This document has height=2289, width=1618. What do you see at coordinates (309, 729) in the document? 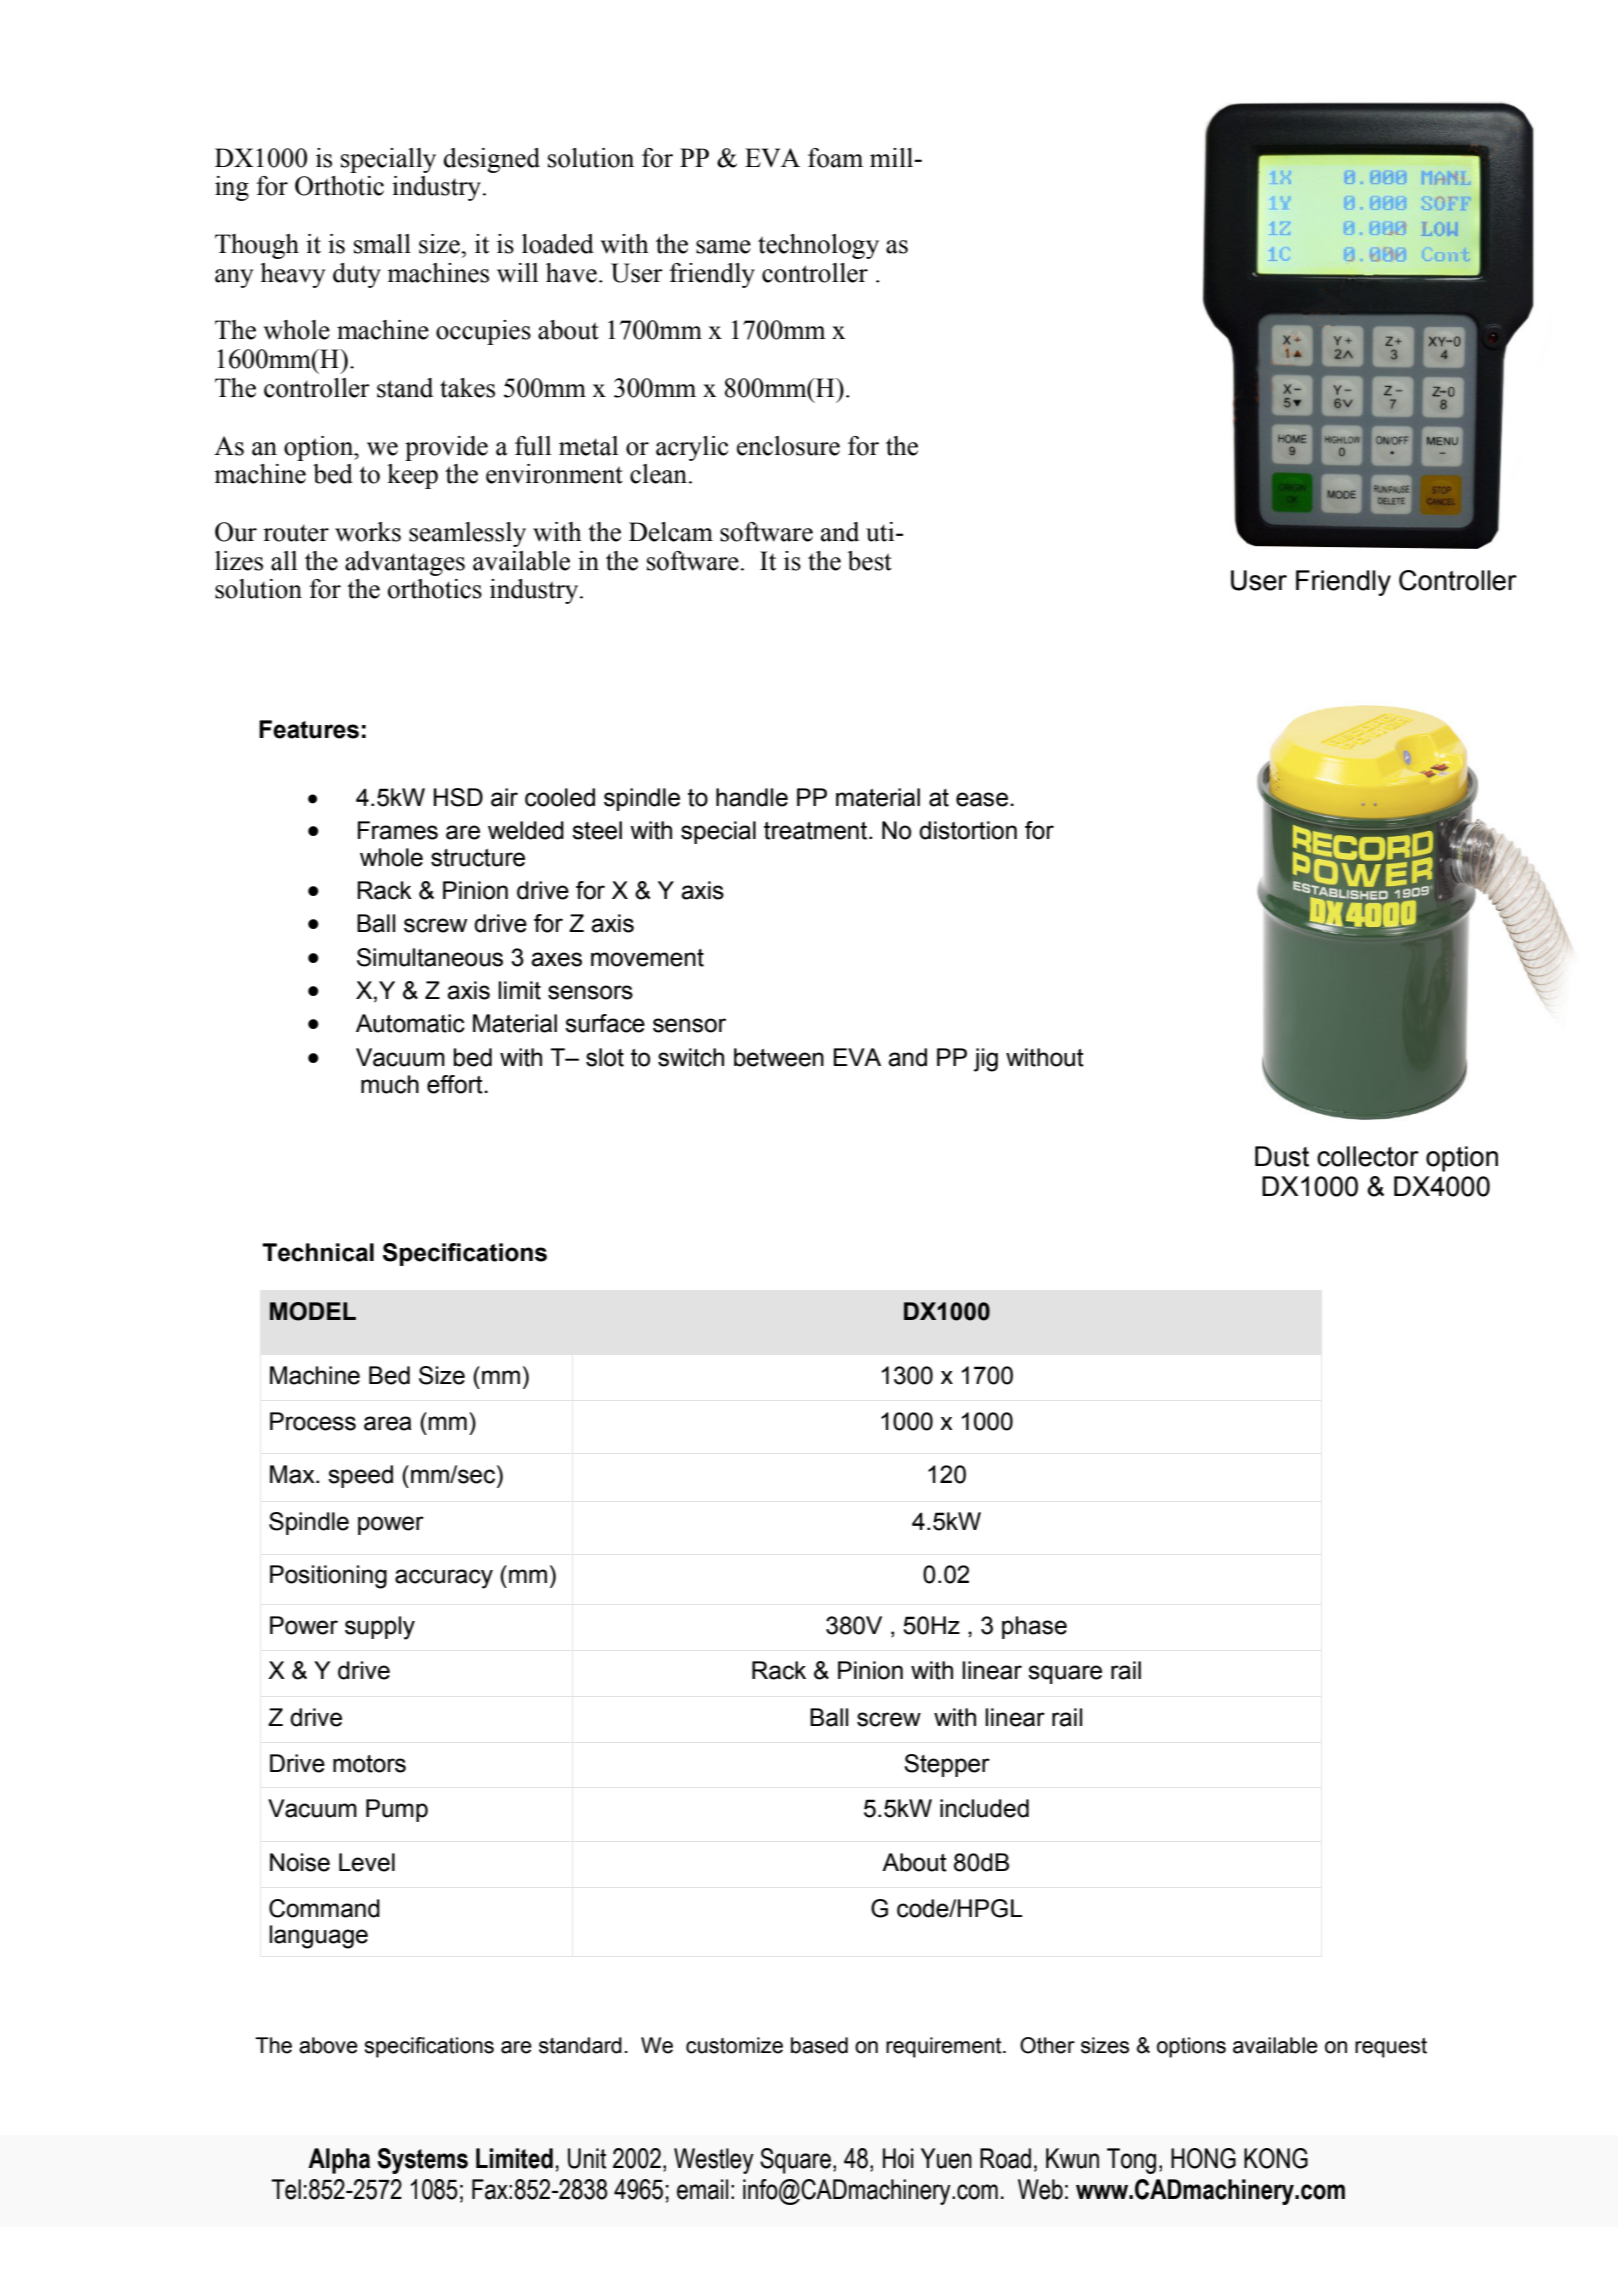
I see `Features` at bounding box center [309, 729].
